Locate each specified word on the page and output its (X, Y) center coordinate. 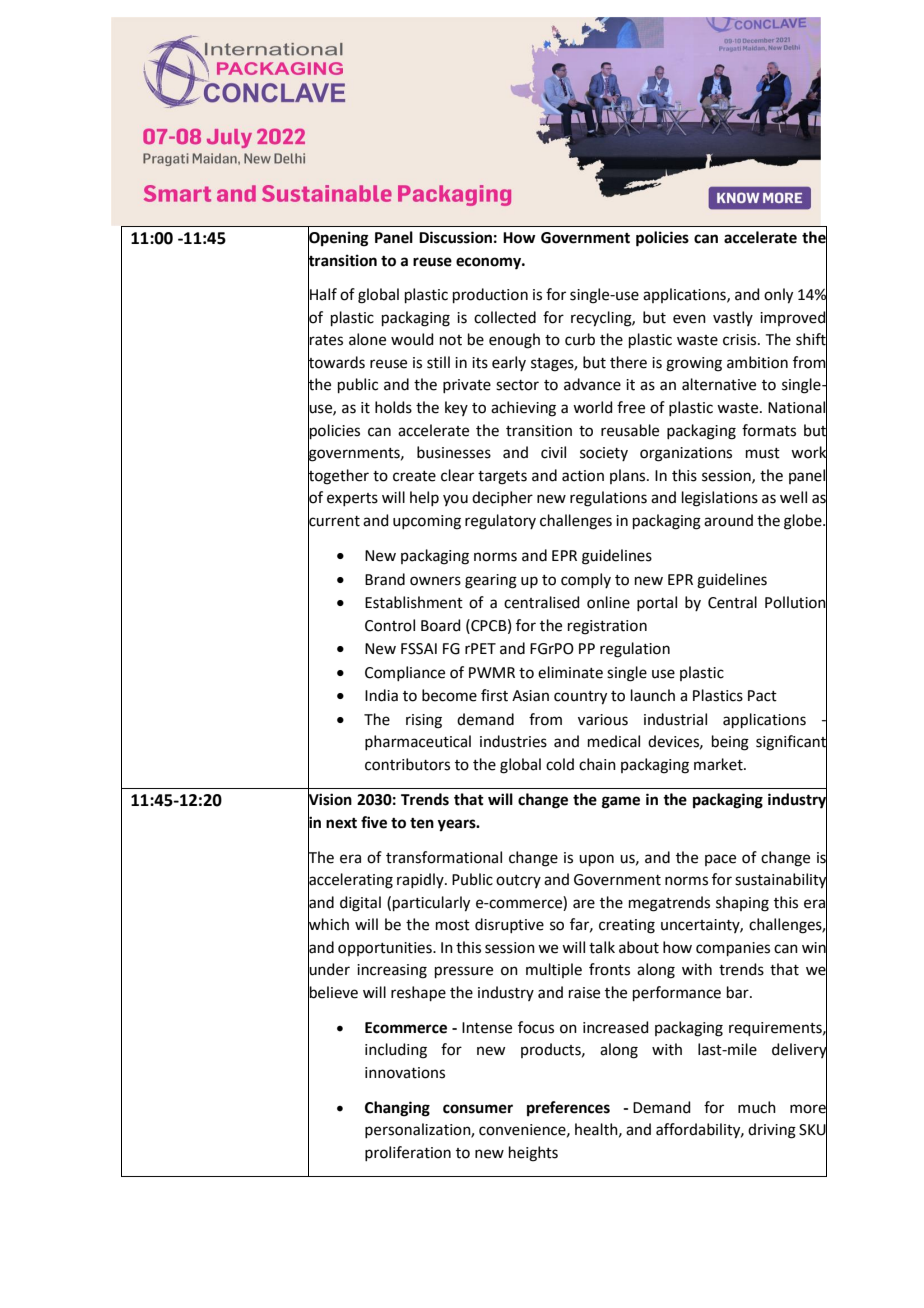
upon (596, 860)
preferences (568, 1109)
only (778, 296)
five (374, 822)
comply (586, 580)
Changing (397, 1109)
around (728, 520)
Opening (338, 238)
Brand (385, 579)
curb (580, 339)
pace (720, 860)
